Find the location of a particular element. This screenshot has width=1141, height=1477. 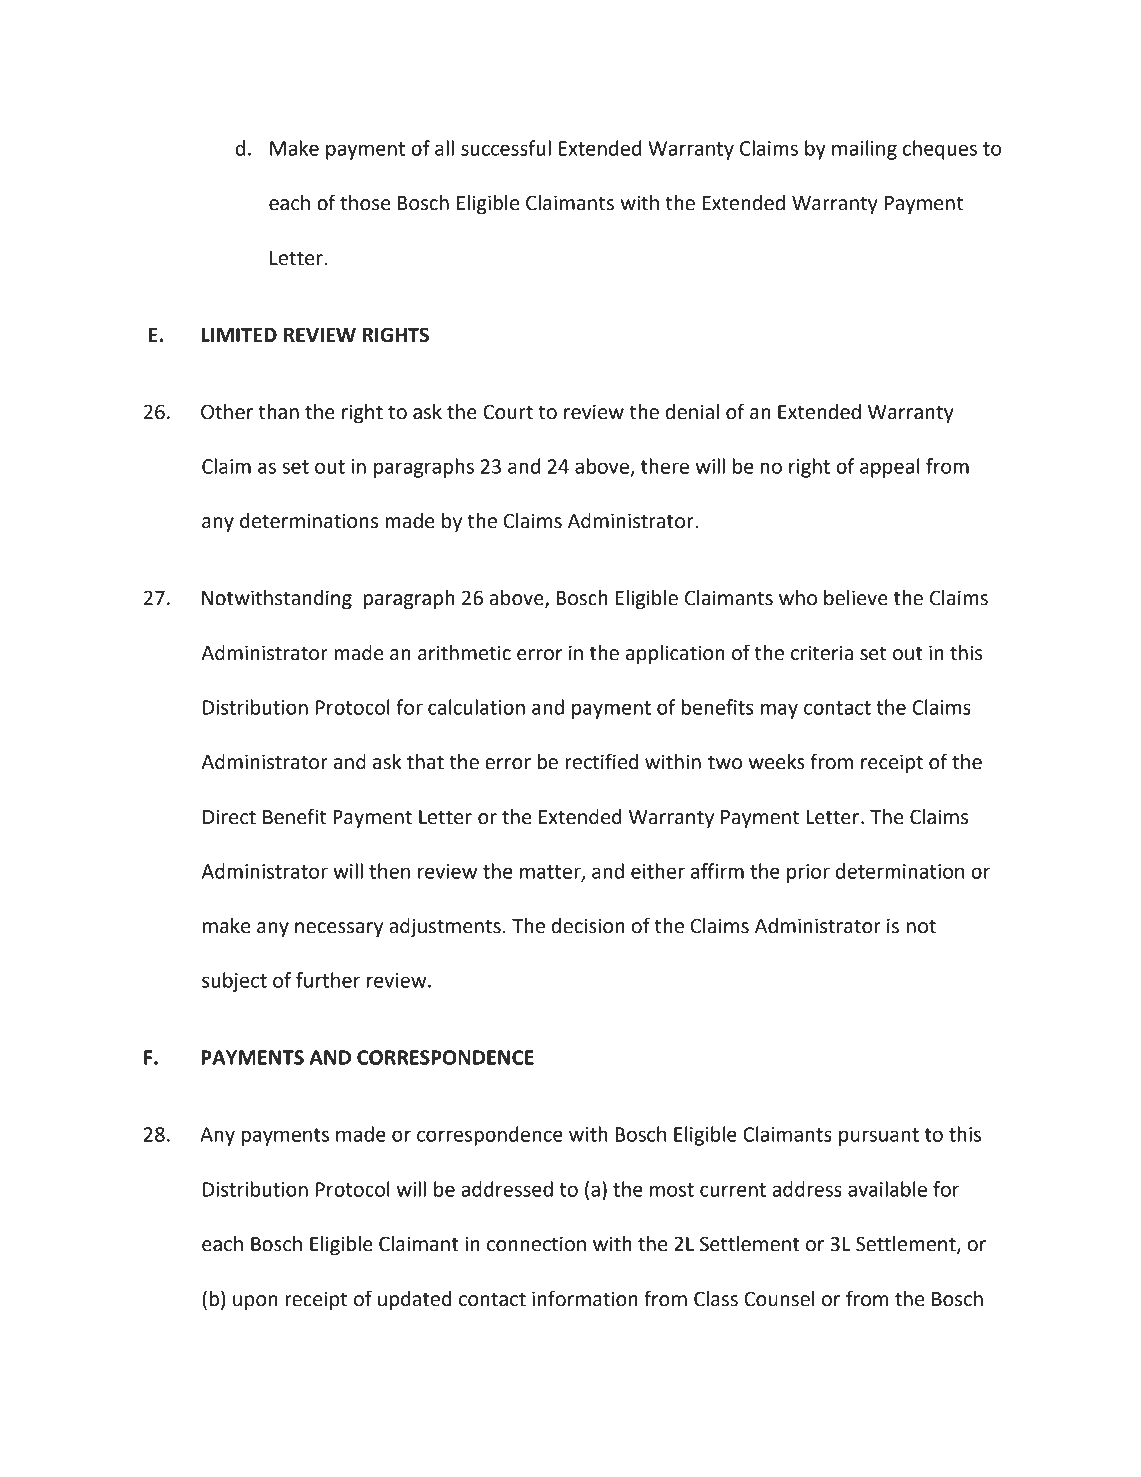

there is located at coordinates (665, 466).
